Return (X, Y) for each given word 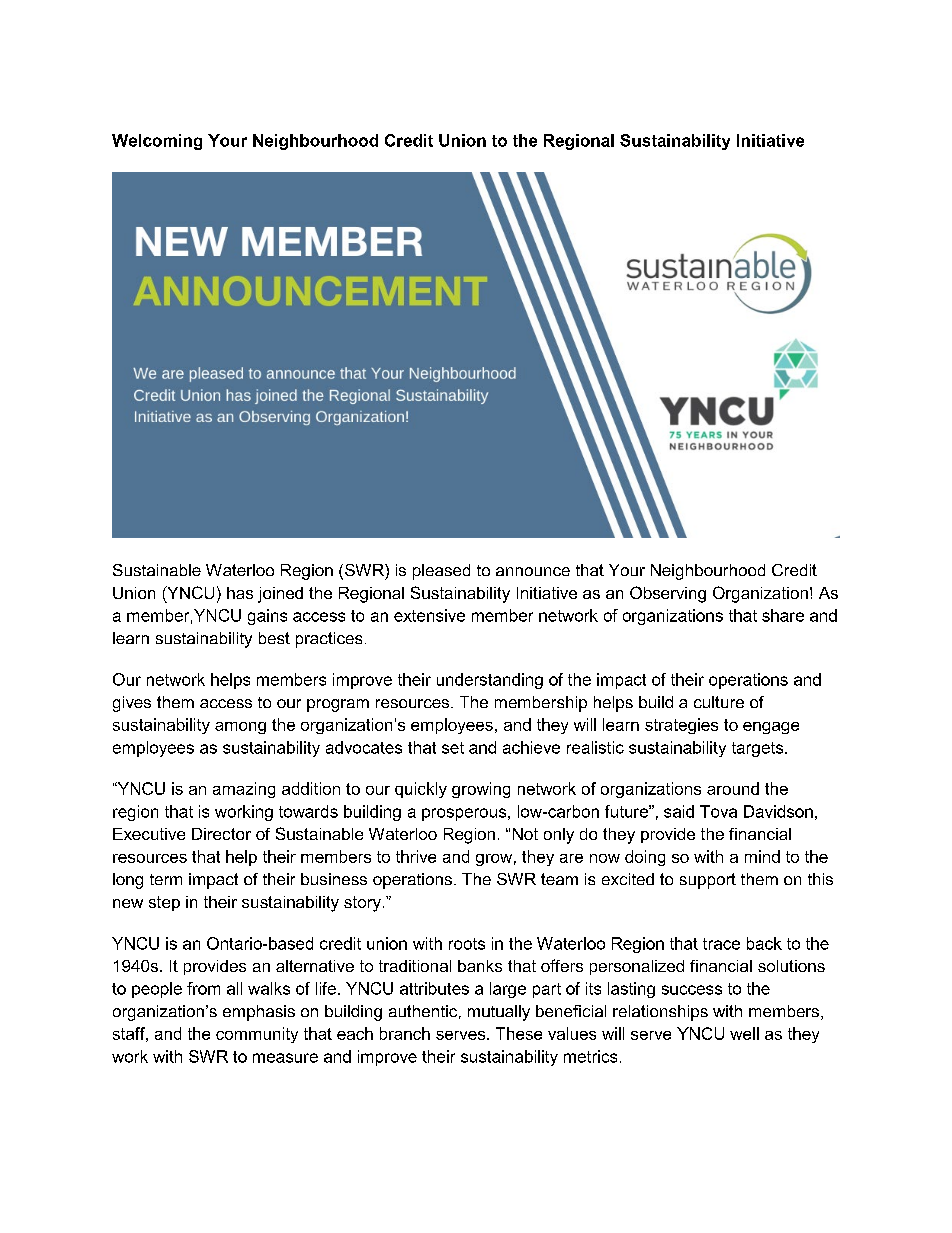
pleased (441, 572)
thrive (416, 856)
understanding (490, 681)
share (783, 615)
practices (329, 640)
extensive (429, 615)
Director (221, 834)
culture (719, 702)
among (240, 728)
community (257, 1035)
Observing (668, 594)
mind (762, 856)
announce (533, 571)
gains (267, 617)
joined (280, 595)
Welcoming (157, 142)
